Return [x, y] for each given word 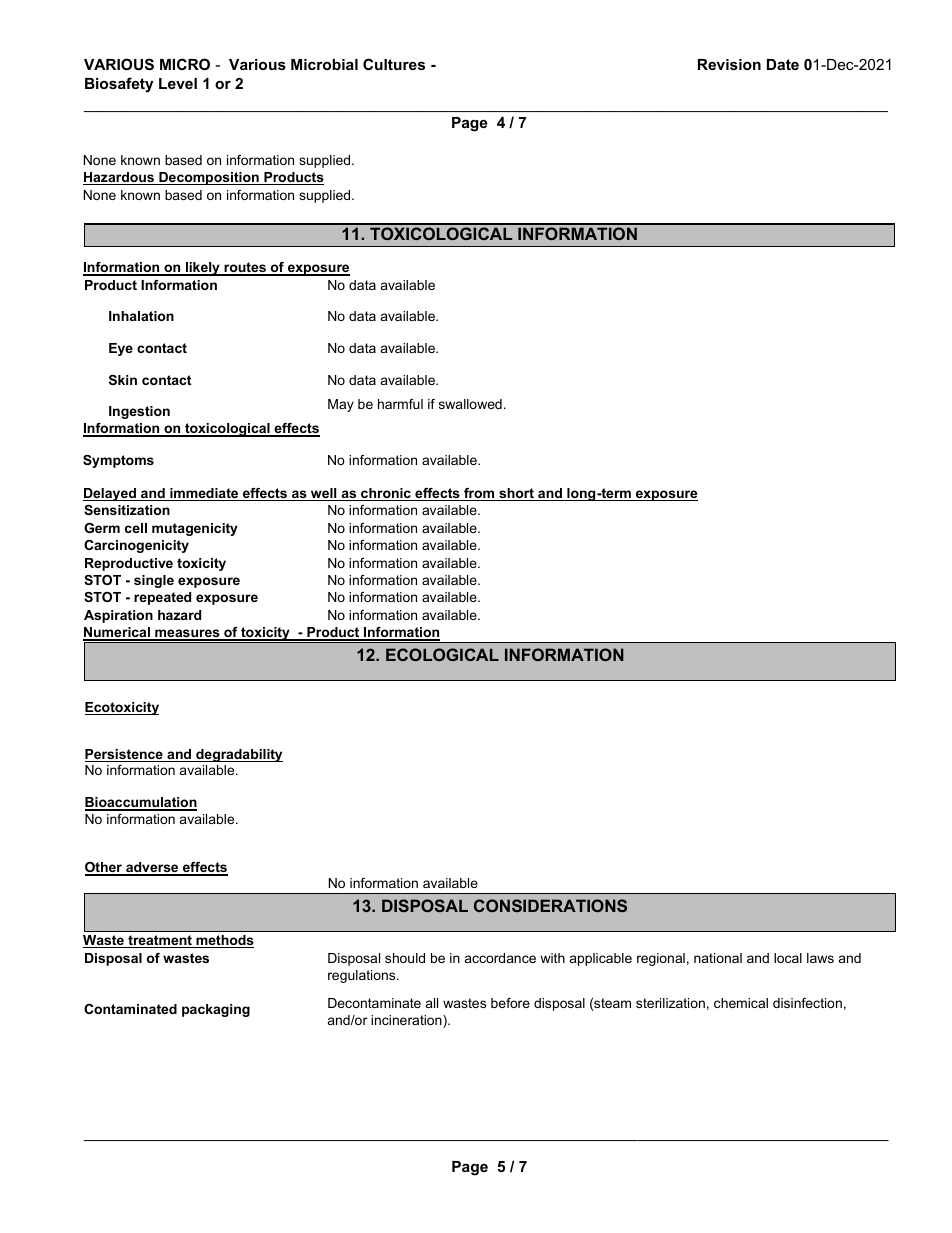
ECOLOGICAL [442, 654]
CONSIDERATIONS [550, 905]
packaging [216, 1010]
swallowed [470, 404]
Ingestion [139, 412]
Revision [729, 64]
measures [187, 634]
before [510, 1003]
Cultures [394, 64]
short [516, 494]
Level [178, 83]
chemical [741, 1003]
